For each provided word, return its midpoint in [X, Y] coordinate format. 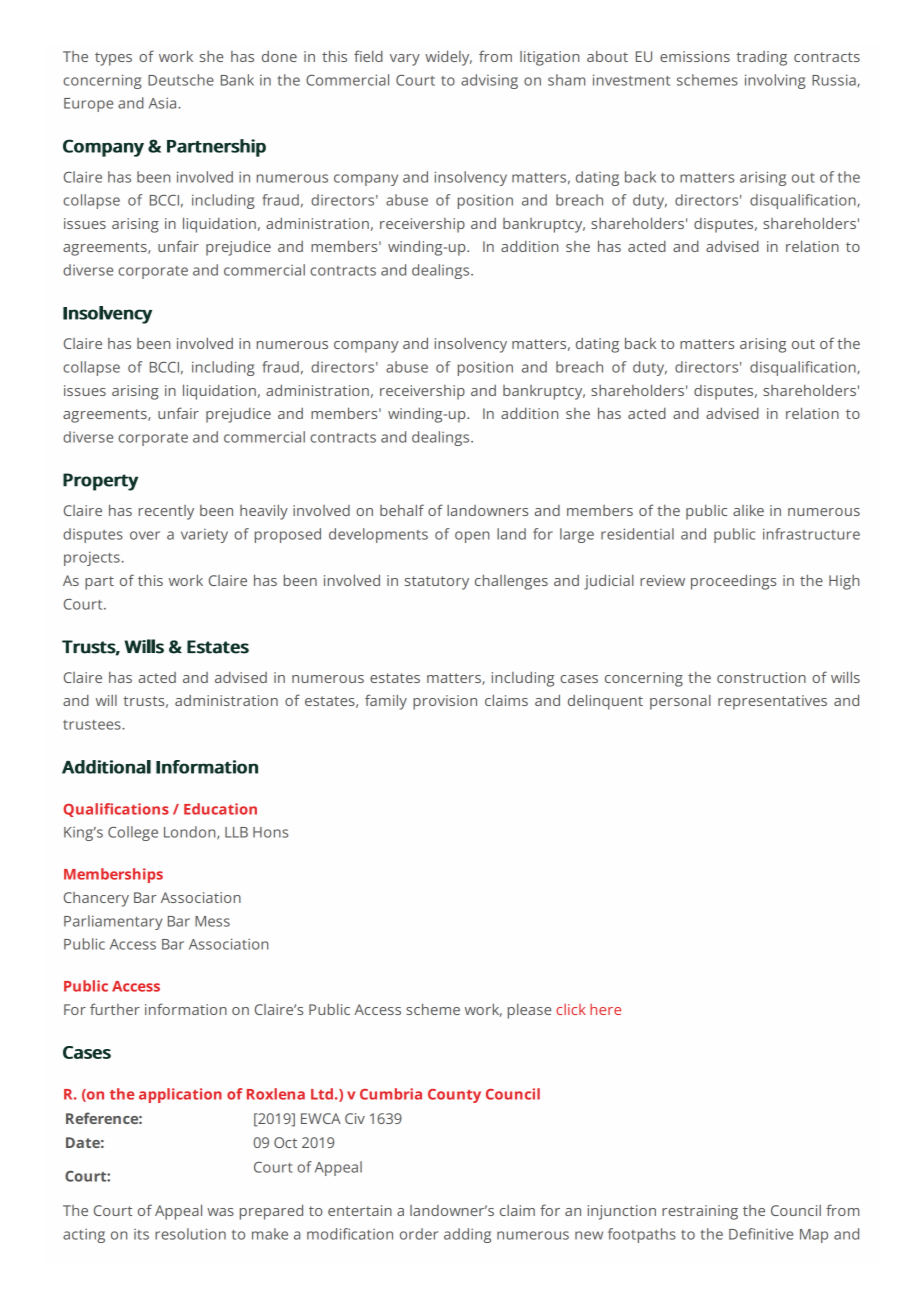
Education [220, 809]
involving [775, 81]
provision [445, 702]
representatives [772, 702]
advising [489, 81]
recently [166, 512]
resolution [190, 1234]
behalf [402, 510]
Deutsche [181, 80]
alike [748, 510]
